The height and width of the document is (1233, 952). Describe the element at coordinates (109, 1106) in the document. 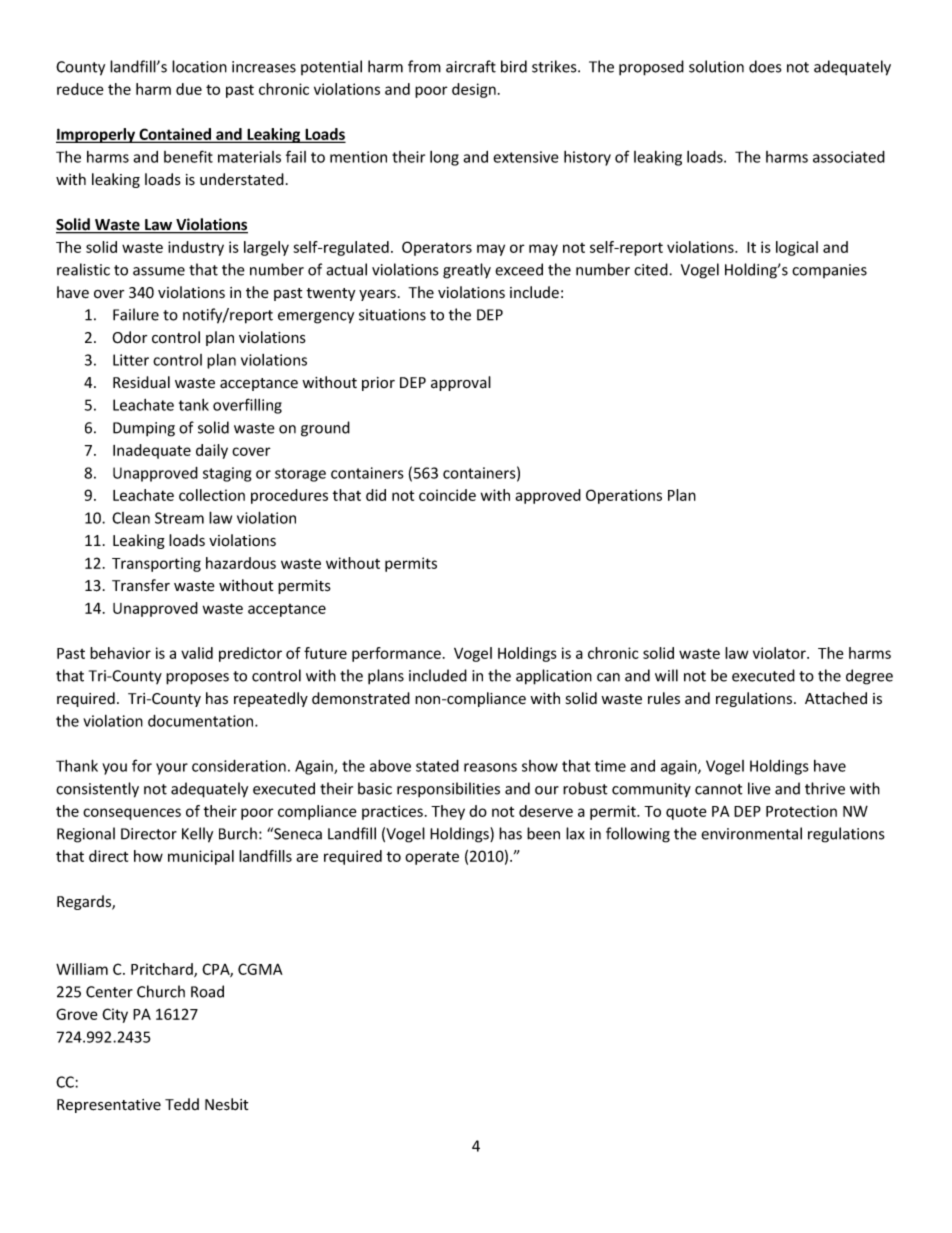

I see `Representative` at that location.
